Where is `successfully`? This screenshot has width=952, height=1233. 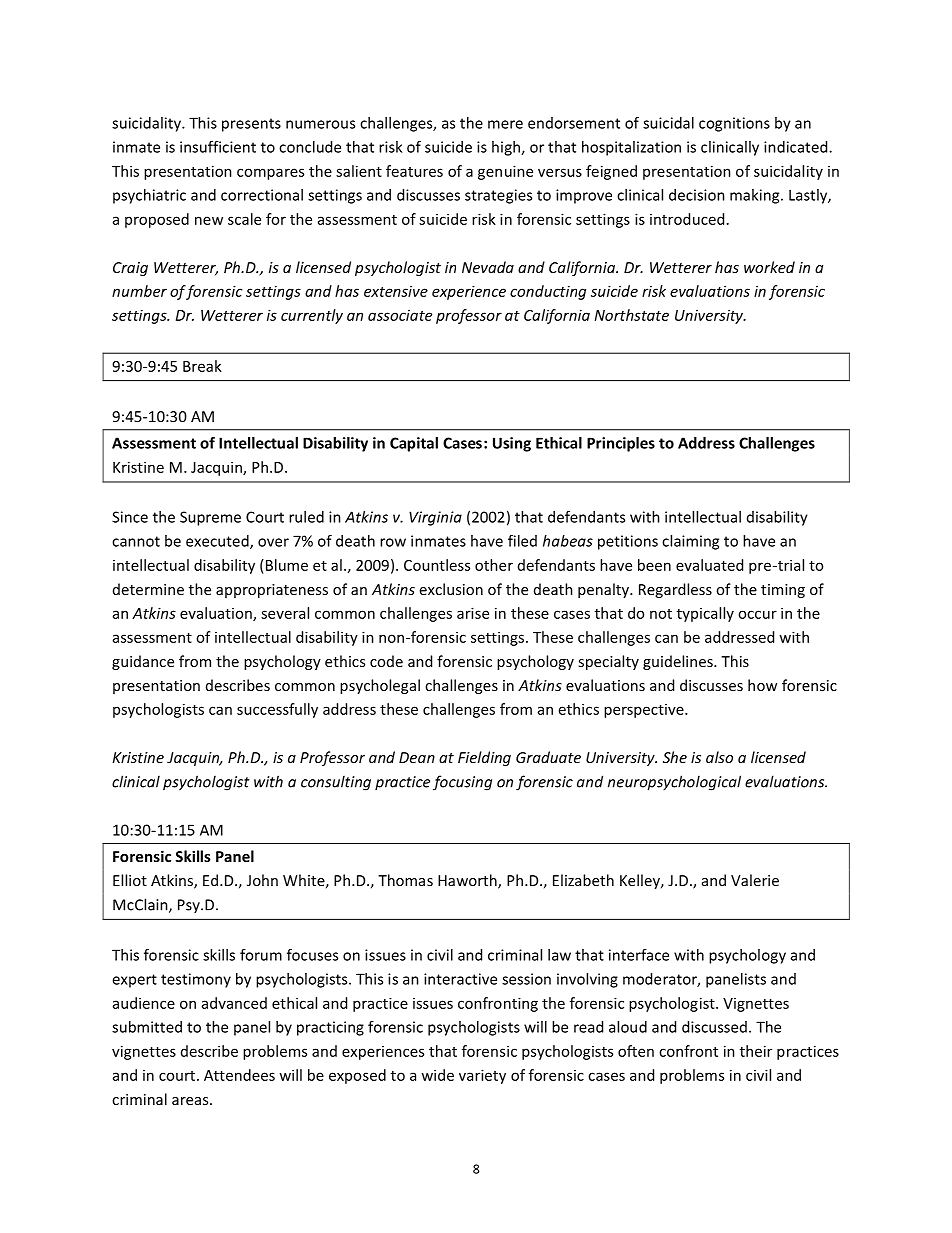
successfully is located at coordinates (277, 710).
